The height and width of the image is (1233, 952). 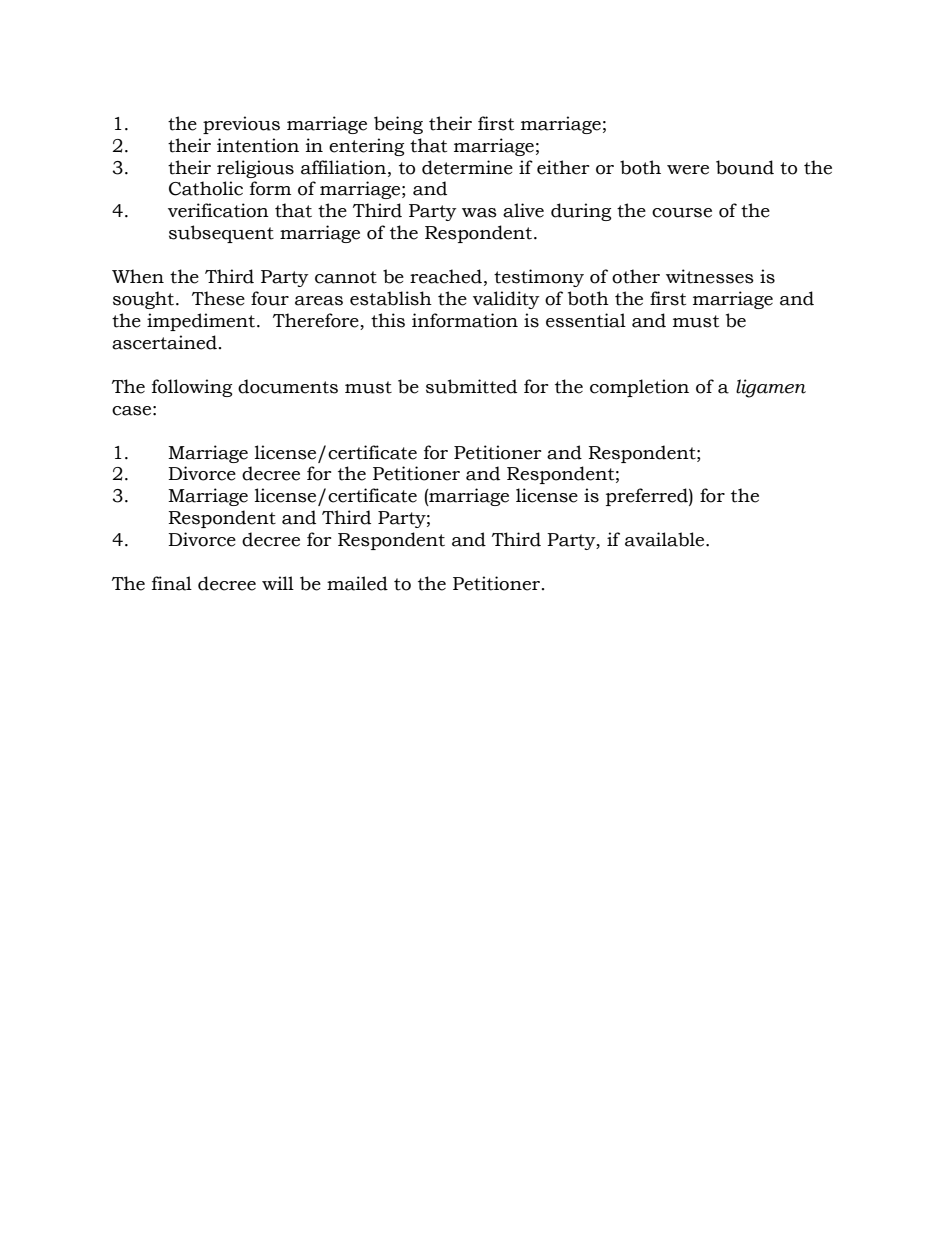 I want to click on submitted, so click(x=471, y=386).
